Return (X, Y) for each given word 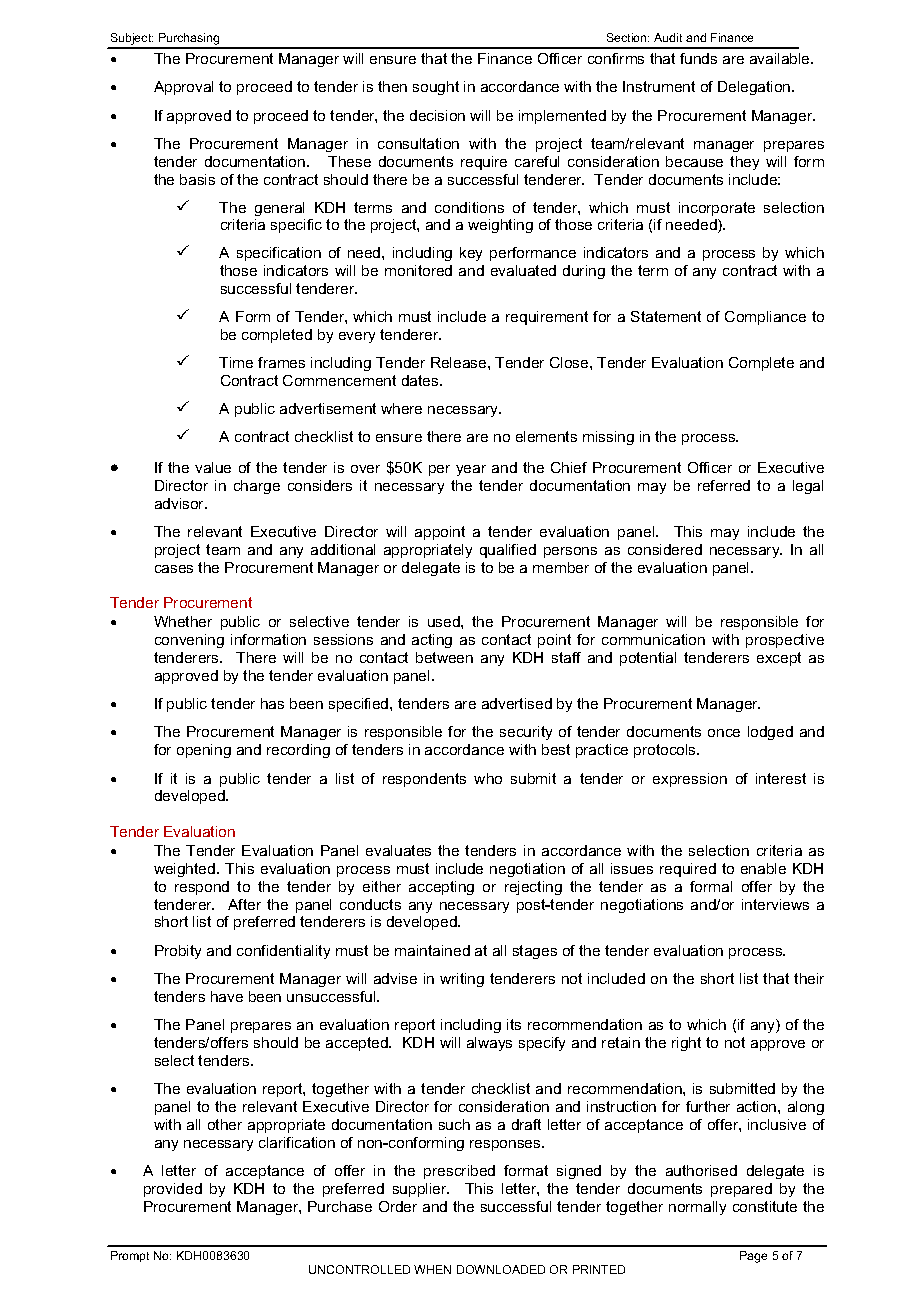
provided (173, 1190)
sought (436, 88)
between (444, 657)
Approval (183, 88)
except (779, 659)
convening (189, 641)
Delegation (755, 88)
